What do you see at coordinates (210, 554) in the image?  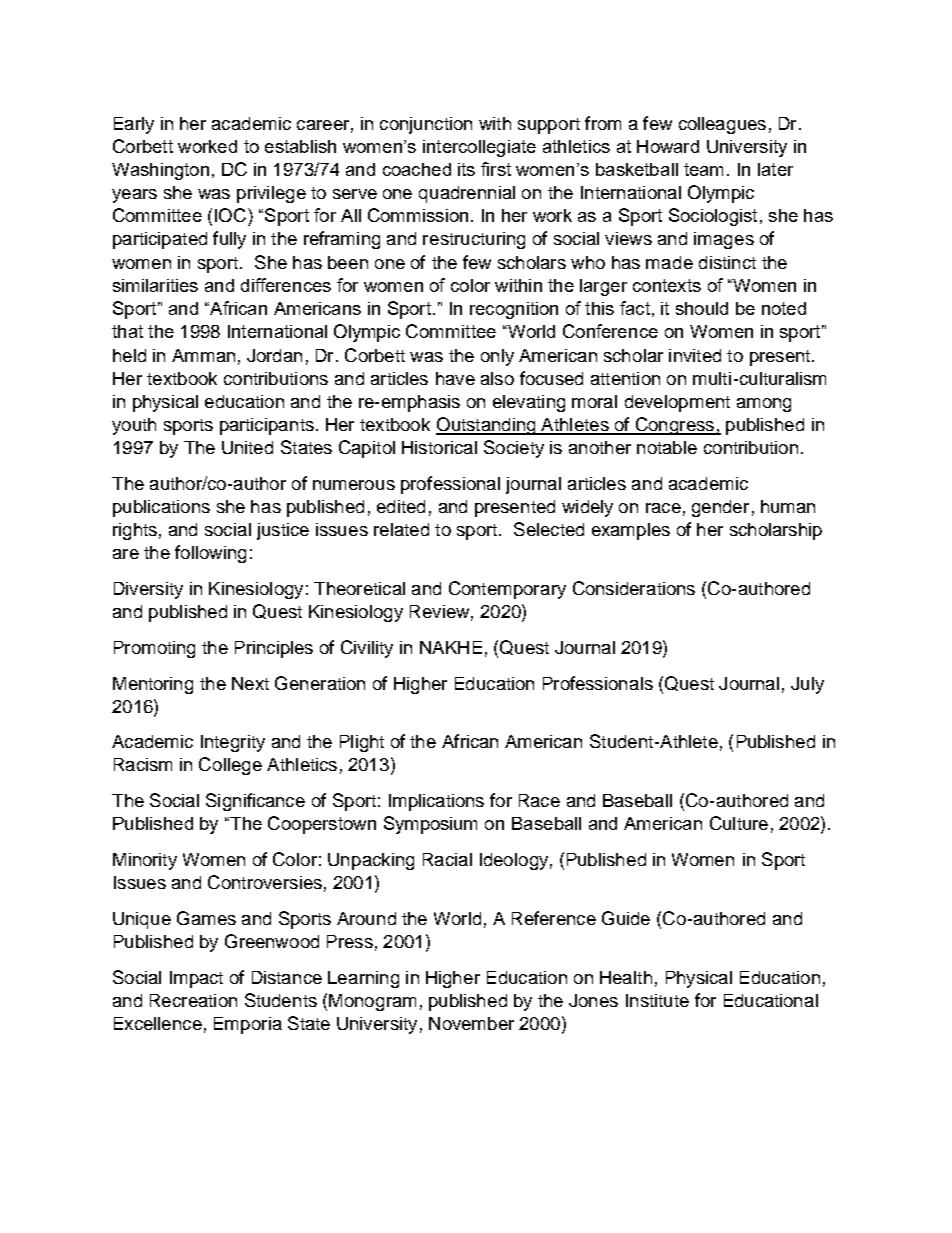 I see `following` at bounding box center [210, 554].
